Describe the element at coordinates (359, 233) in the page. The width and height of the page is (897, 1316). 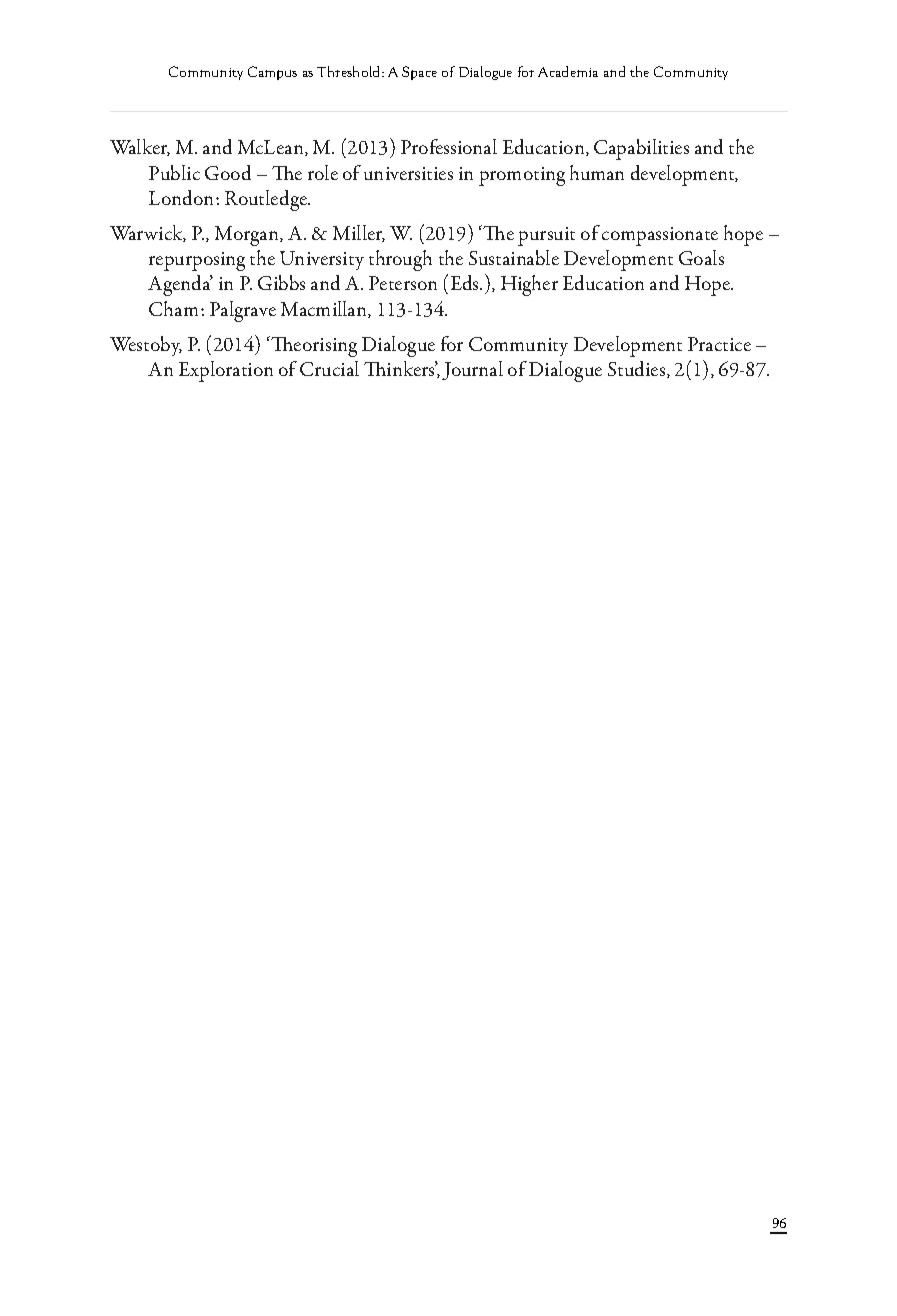
I see `Miller` at that location.
